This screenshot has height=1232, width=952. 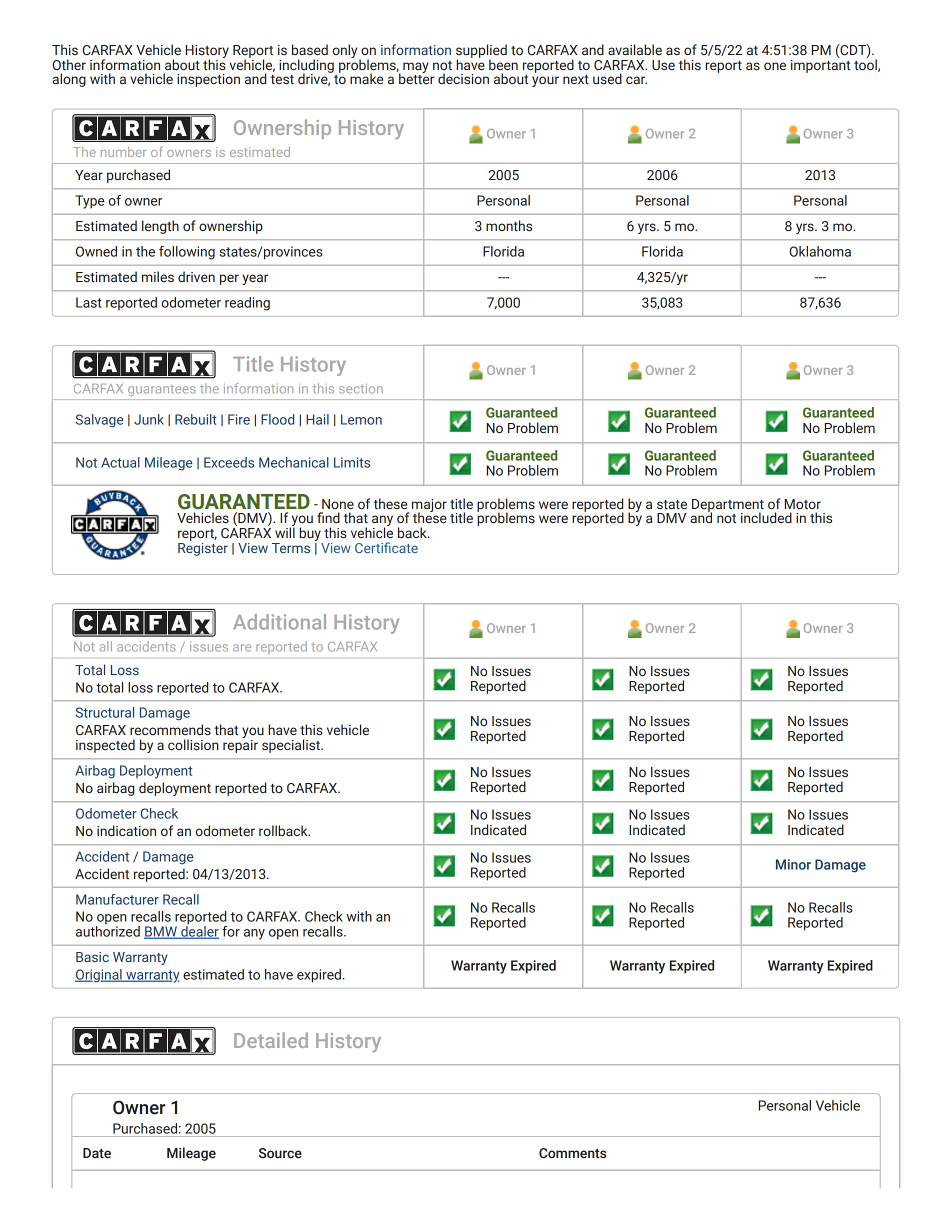 What do you see at coordinates (463, 78) in the screenshot?
I see `decision` at bounding box center [463, 78].
